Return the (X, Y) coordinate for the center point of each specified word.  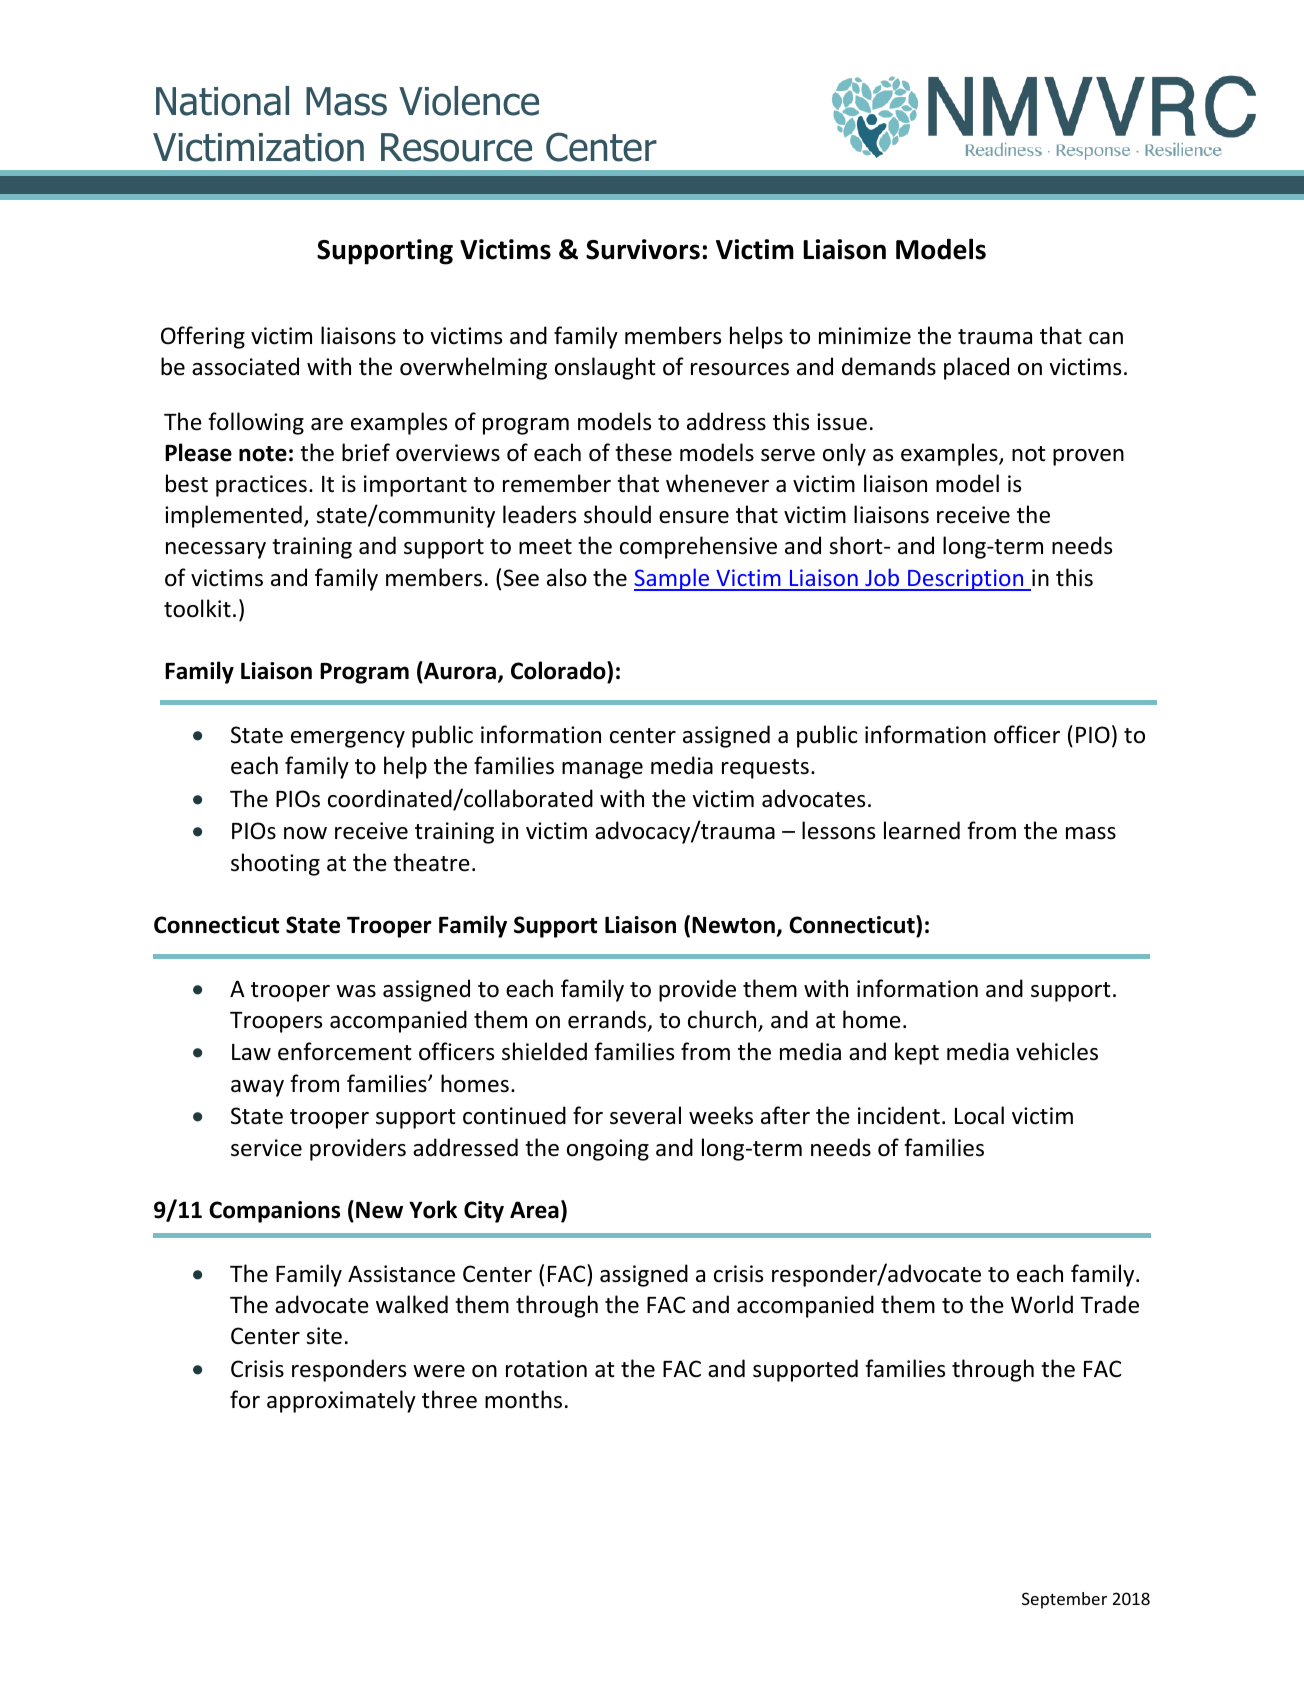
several (645, 1115)
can (1106, 338)
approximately (341, 1401)
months (523, 1399)
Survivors (643, 249)
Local (979, 1115)
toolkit (197, 608)
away (257, 1088)
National (222, 101)
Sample (673, 579)
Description (966, 580)
